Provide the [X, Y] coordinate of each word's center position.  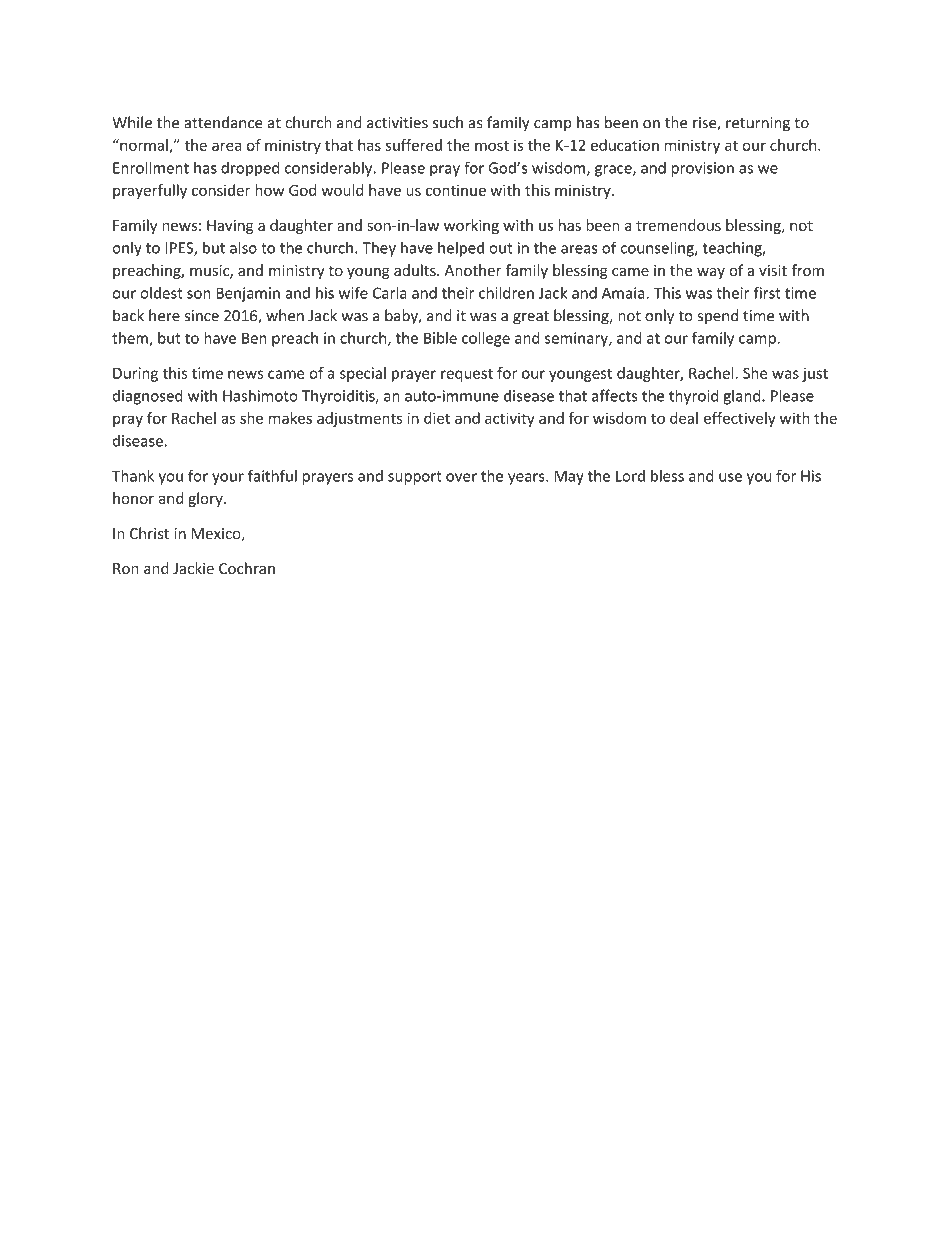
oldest [161, 293]
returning [758, 124]
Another [473, 270]
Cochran [247, 568]
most [492, 145]
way [711, 273]
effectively [740, 419]
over [461, 477]
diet [437, 418]
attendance [223, 122]
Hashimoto [260, 395]
